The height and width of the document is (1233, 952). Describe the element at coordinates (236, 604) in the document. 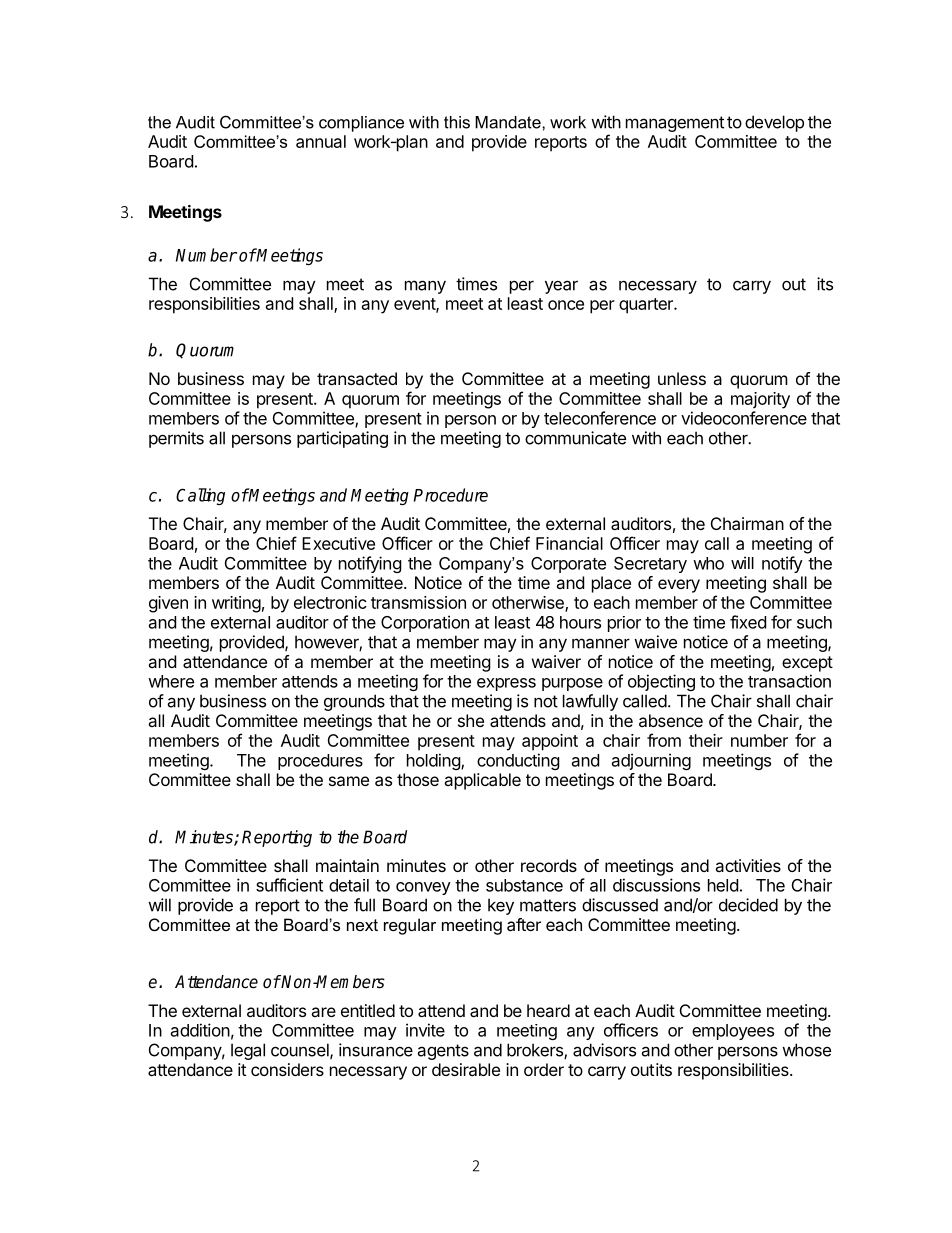

I see `writing` at that location.
